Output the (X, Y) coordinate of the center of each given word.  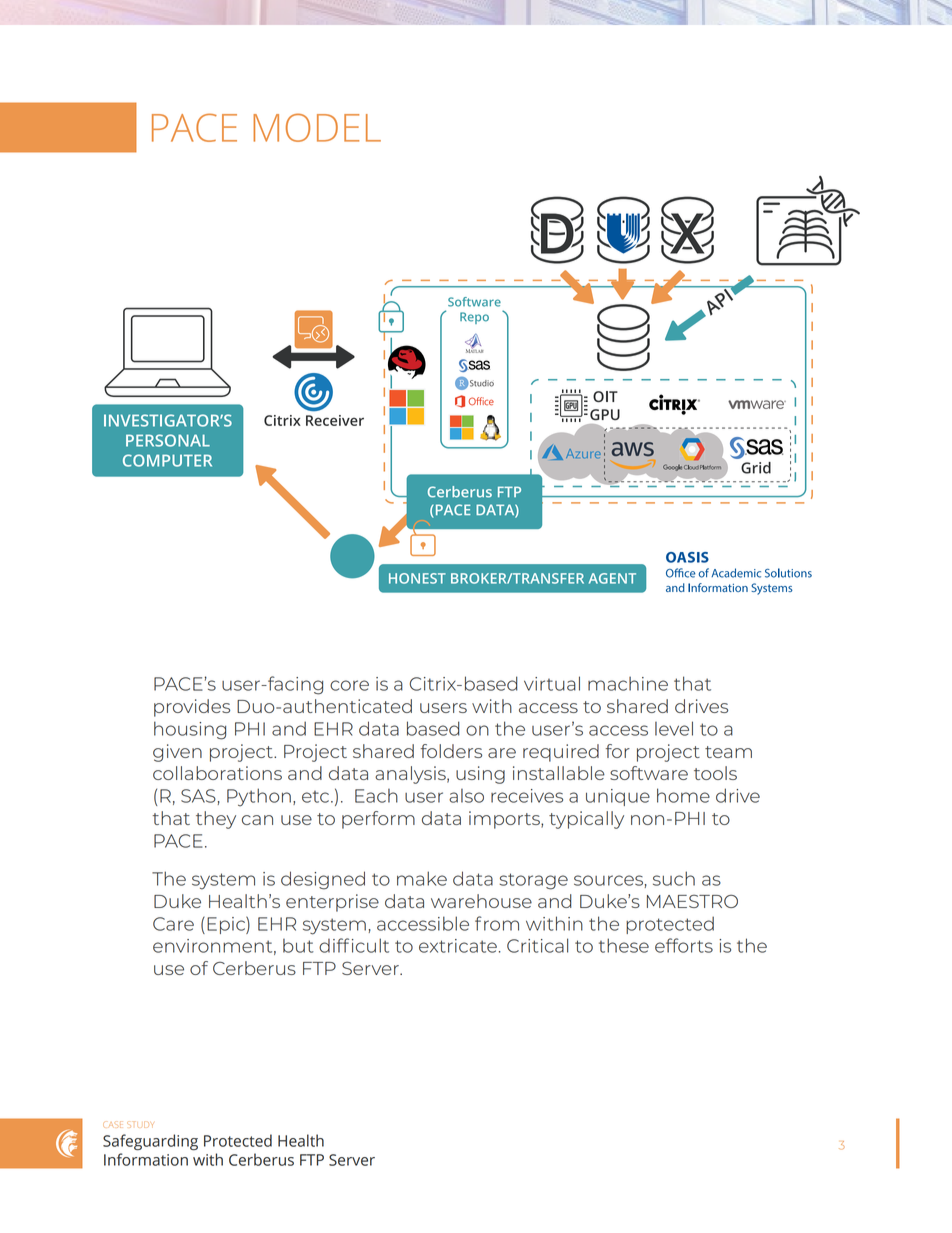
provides (192, 708)
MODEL (317, 127)
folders (451, 751)
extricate (458, 946)
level (674, 728)
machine (628, 683)
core (349, 685)
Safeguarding (150, 1142)
